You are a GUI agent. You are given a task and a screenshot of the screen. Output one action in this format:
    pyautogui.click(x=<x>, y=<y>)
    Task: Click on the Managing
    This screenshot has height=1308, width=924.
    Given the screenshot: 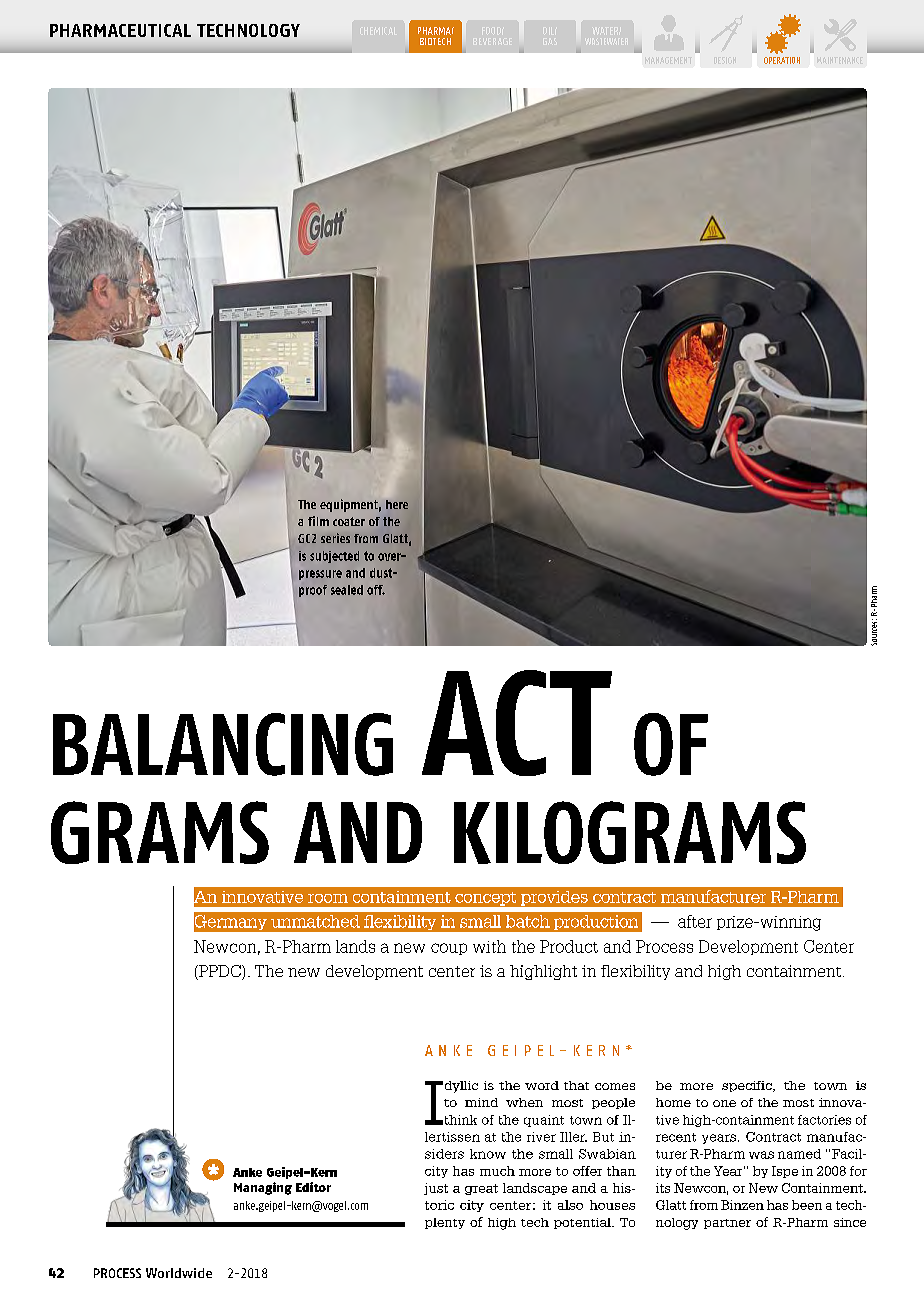 What is the action you would take?
    pyautogui.click(x=263, y=1188)
